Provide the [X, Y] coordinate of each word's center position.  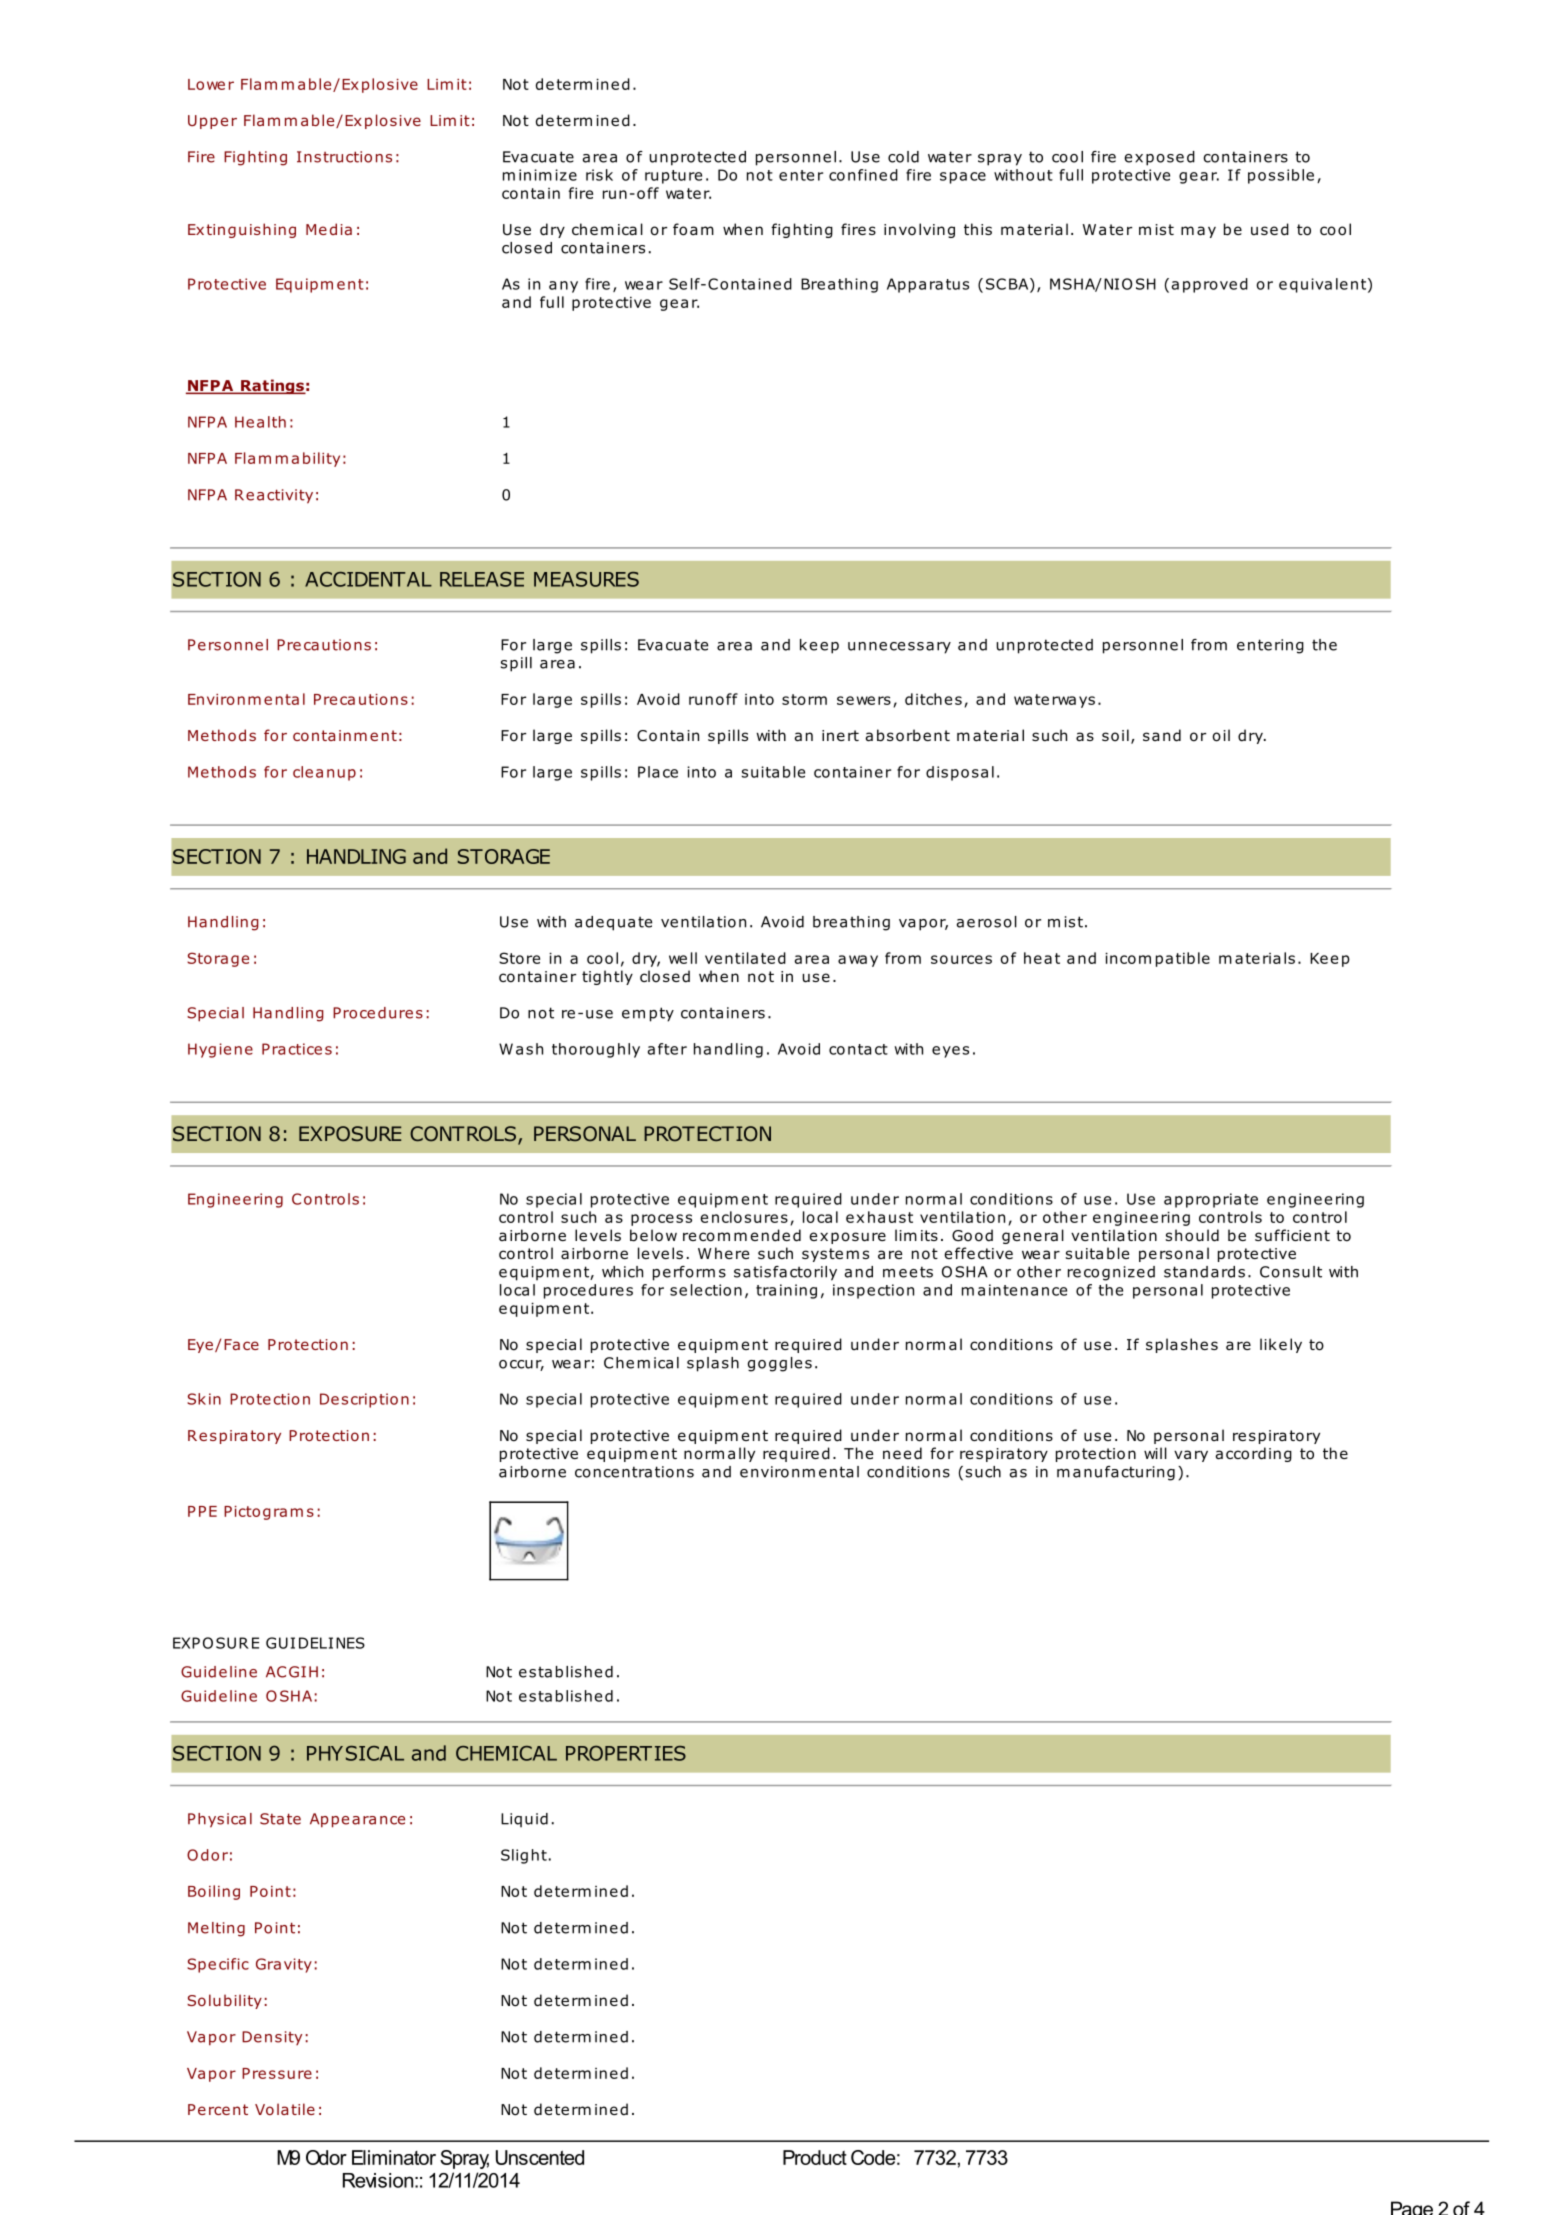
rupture [673, 177]
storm [804, 699]
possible [1281, 176]
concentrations [634, 1472]
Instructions [344, 157]
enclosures [744, 1217]
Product [815, 2157]
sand [1162, 735]
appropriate [1211, 1200]
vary [1191, 1456]
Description [364, 1400]
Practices [297, 1049]
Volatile [285, 2109]
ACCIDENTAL [368, 579]
